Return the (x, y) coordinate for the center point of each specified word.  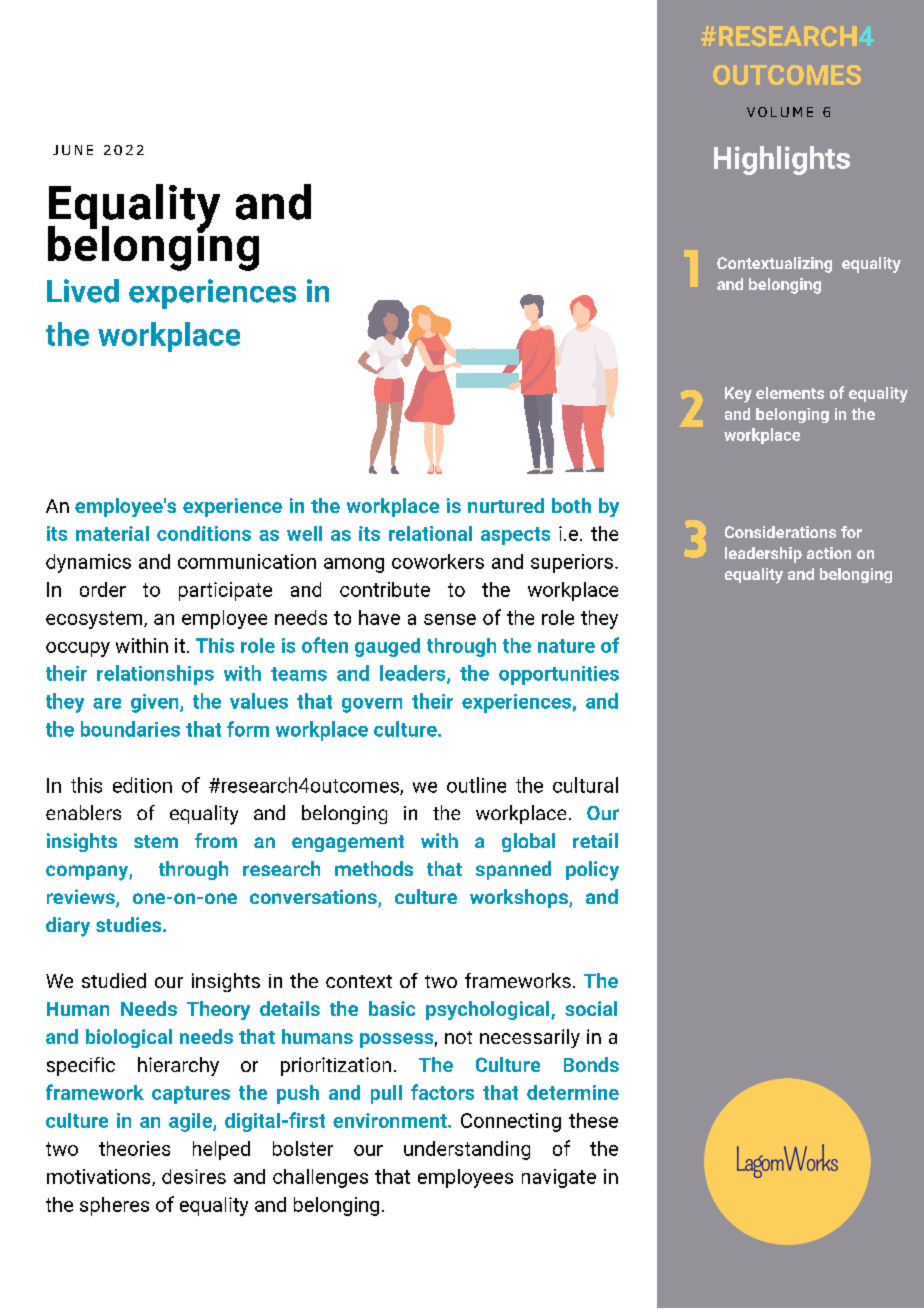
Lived (83, 291)
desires (194, 1176)
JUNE (73, 150)
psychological (489, 1010)
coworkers (438, 561)
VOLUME (780, 112)
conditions (204, 533)
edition (142, 785)
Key (738, 395)
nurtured (506, 505)
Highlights (782, 160)
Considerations (780, 532)
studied (114, 980)
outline (476, 785)
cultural (585, 785)
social (591, 1008)
